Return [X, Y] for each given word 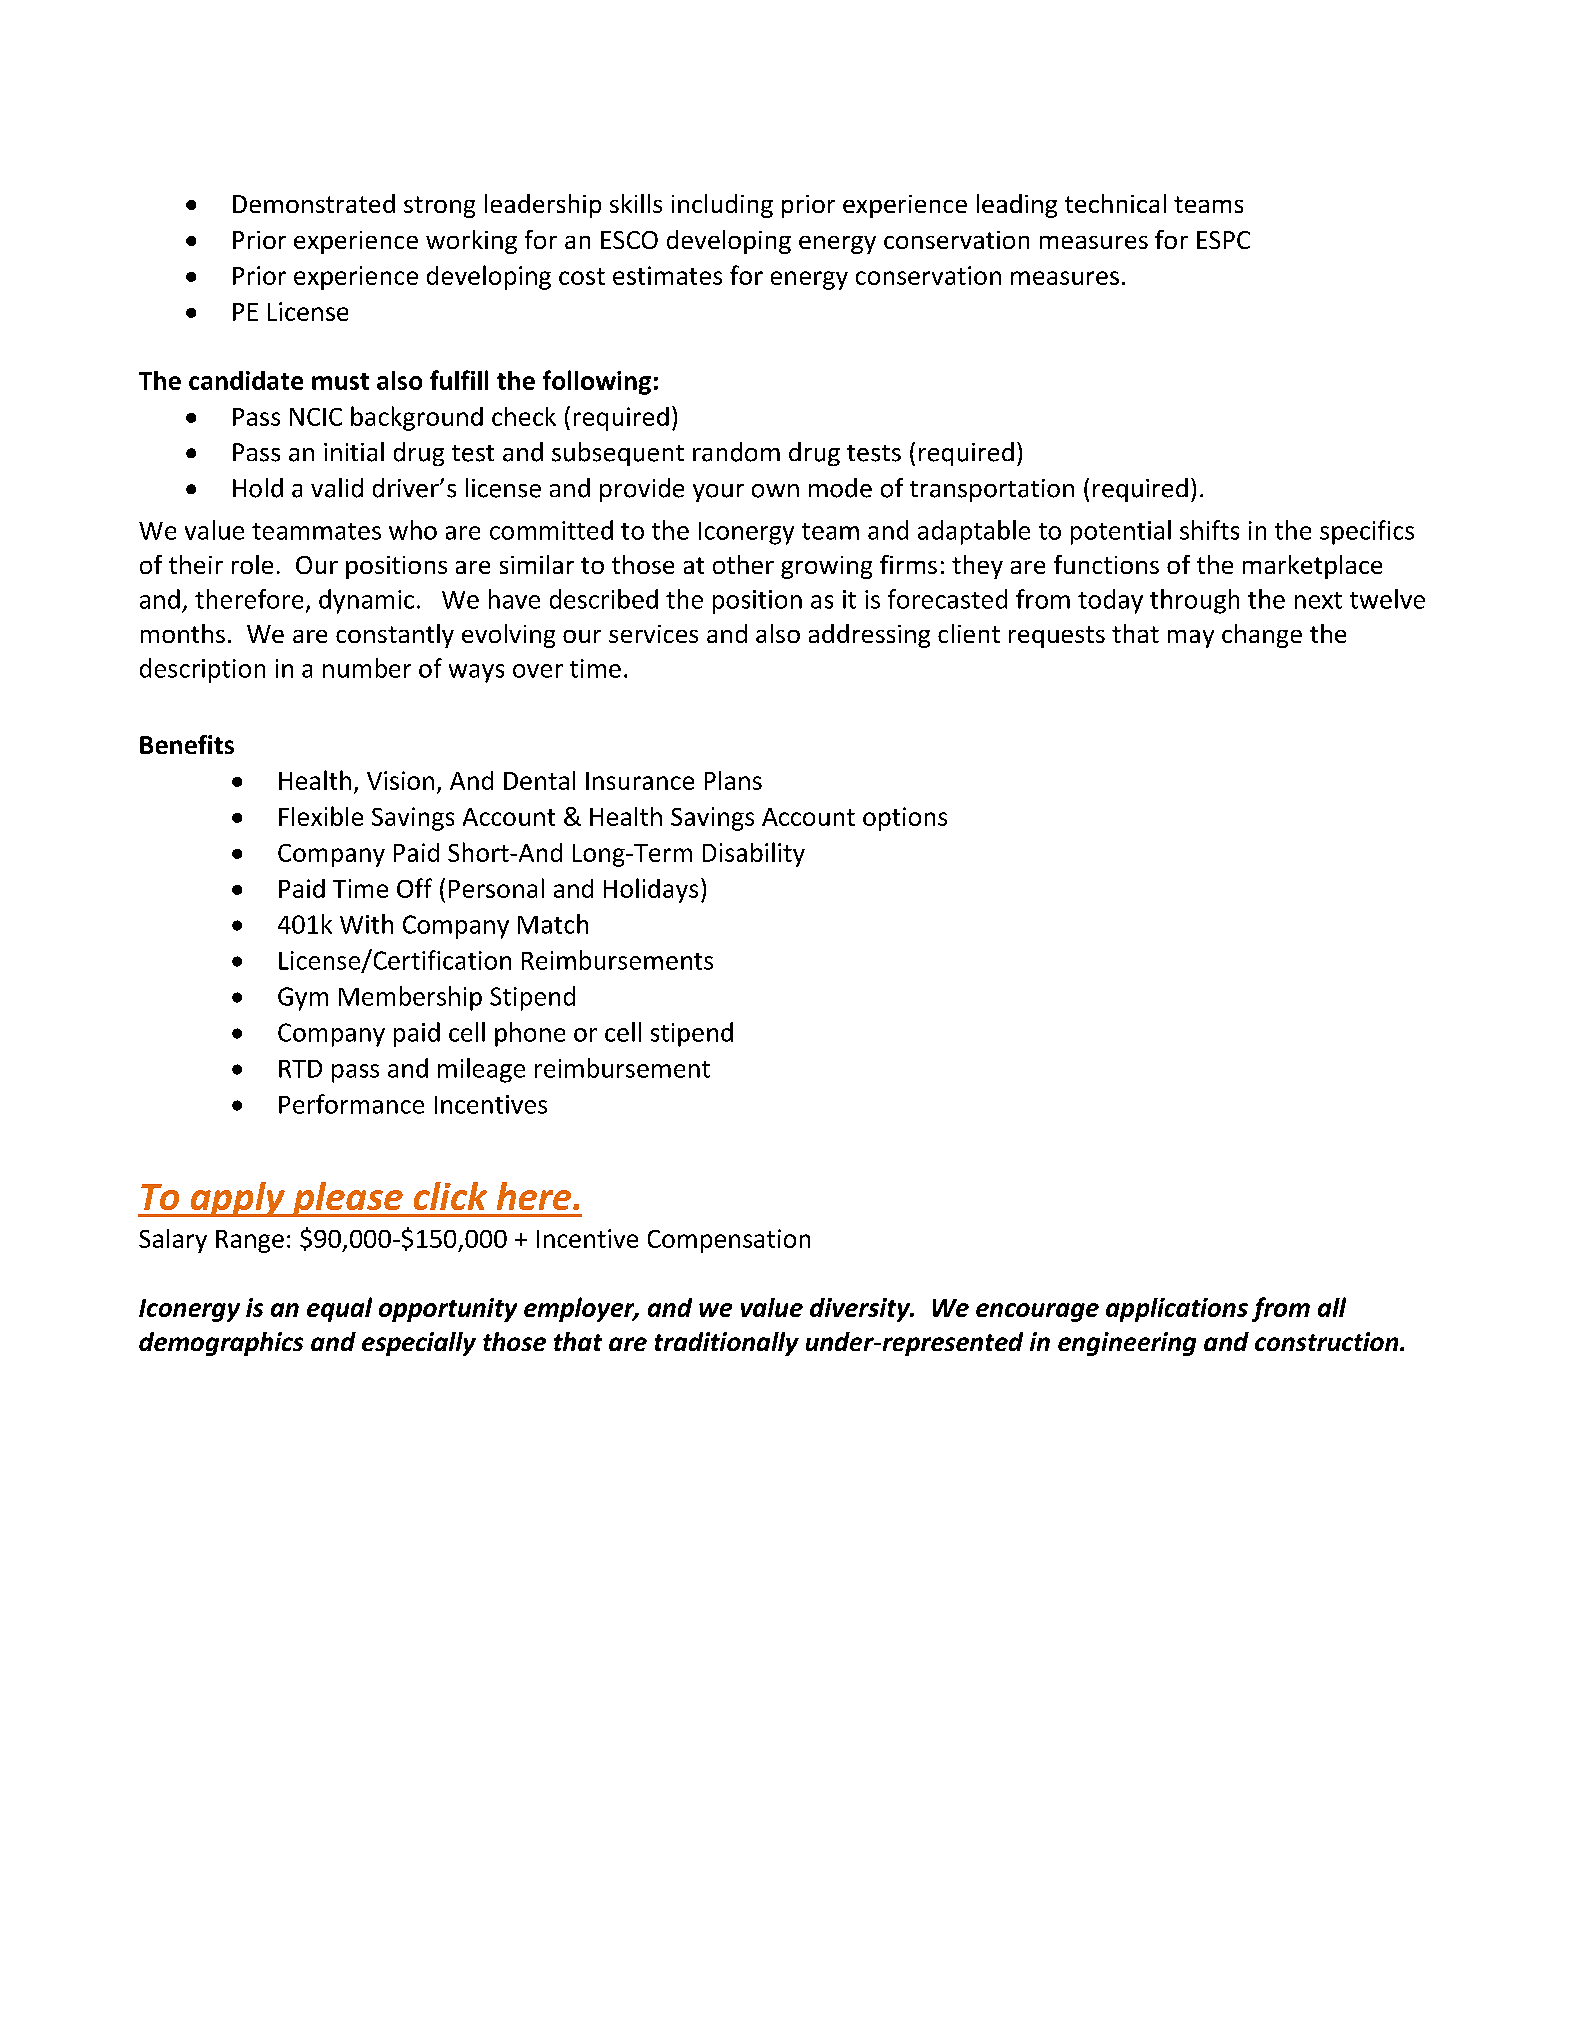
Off [414, 888]
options [905, 819]
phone [530, 1034]
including [722, 206]
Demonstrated [314, 203]
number [367, 668]
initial [354, 452]
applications [1177, 1310]
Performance [351, 1104]
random [736, 452]
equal [339, 1309]
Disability [754, 854]
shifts [1209, 530]
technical [1115, 203]
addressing [869, 636]
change [1262, 636]
